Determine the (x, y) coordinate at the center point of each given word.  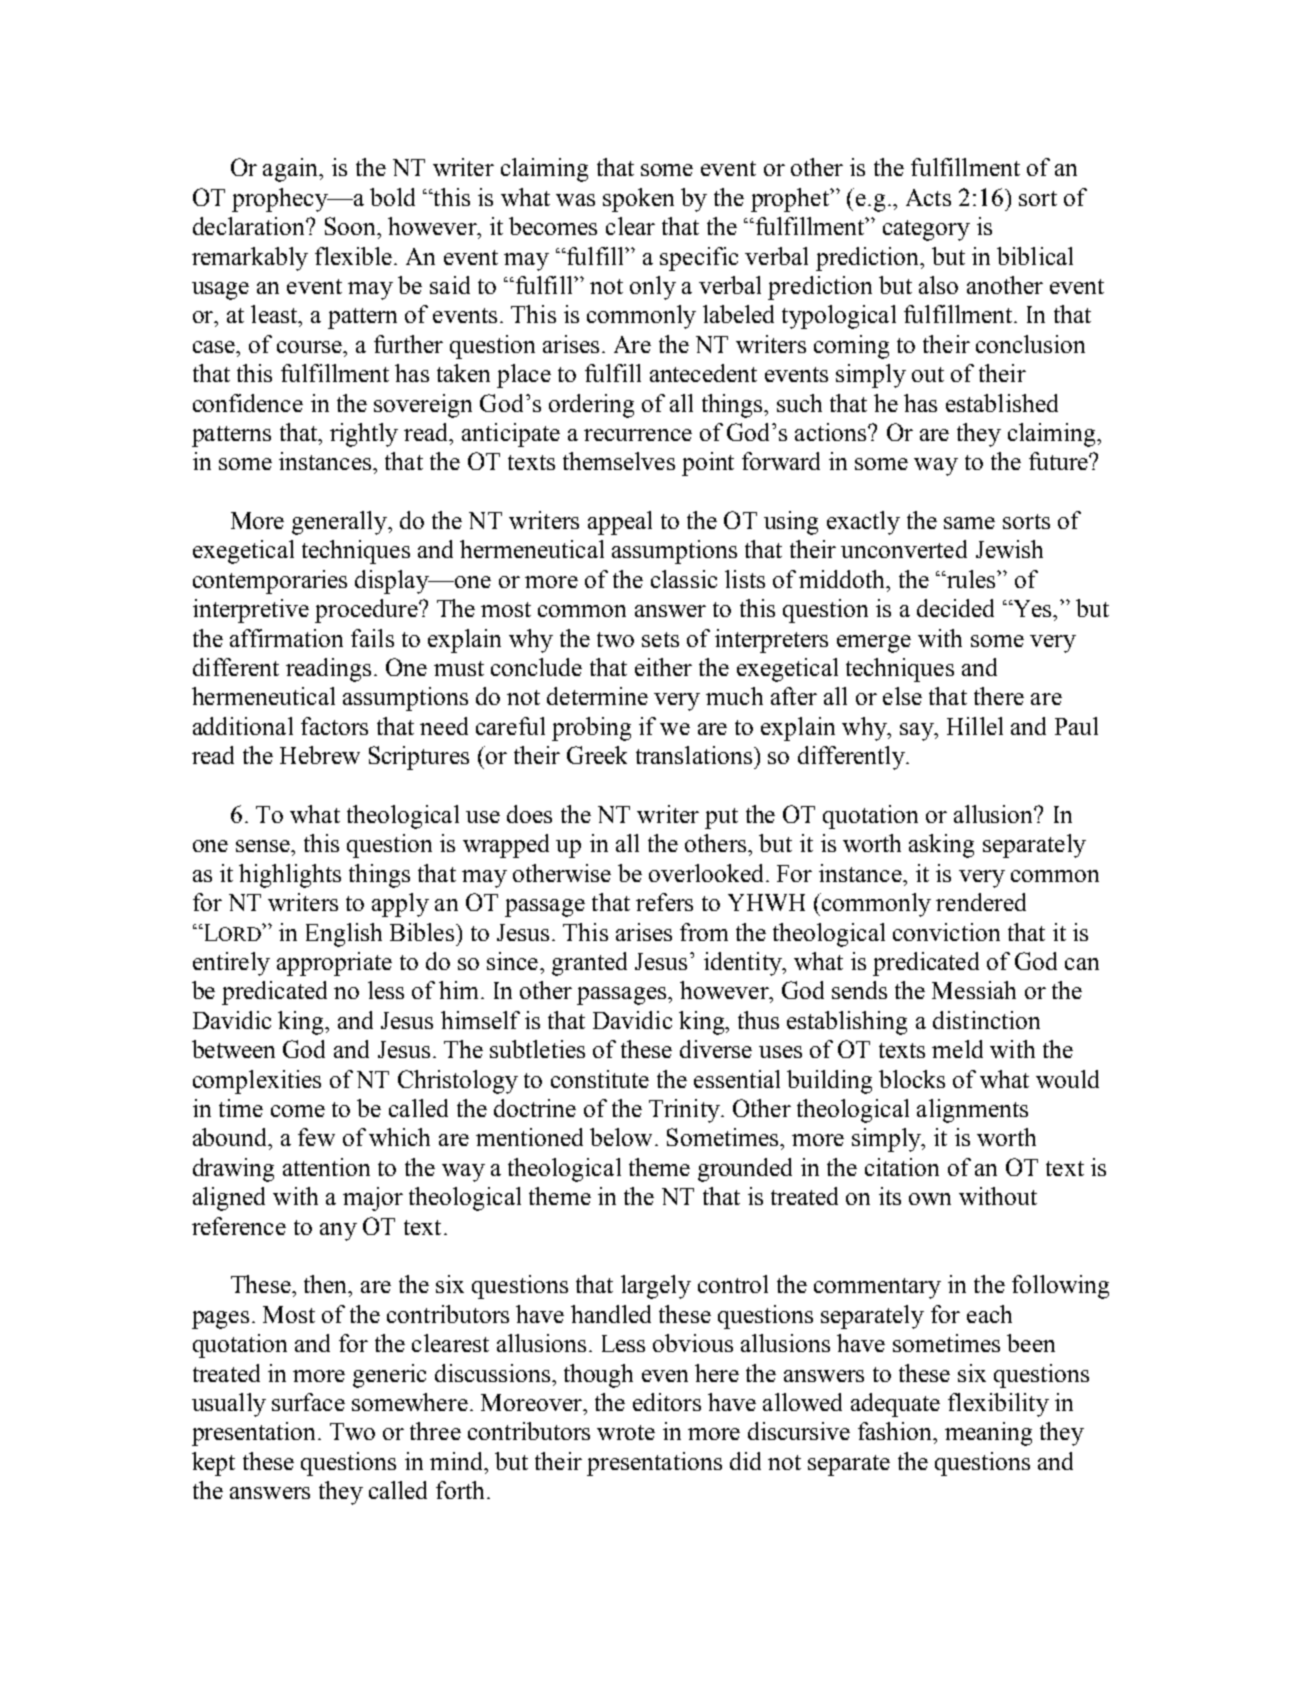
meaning (988, 1434)
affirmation (286, 638)
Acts (928, 197)
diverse (716, 1049)
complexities (257, 1082)
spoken (638, 200)
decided (955, 608)
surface (308, 1402)
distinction (986, 1020)
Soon (351, 226)
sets (660, 639)
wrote (626, 1432)
